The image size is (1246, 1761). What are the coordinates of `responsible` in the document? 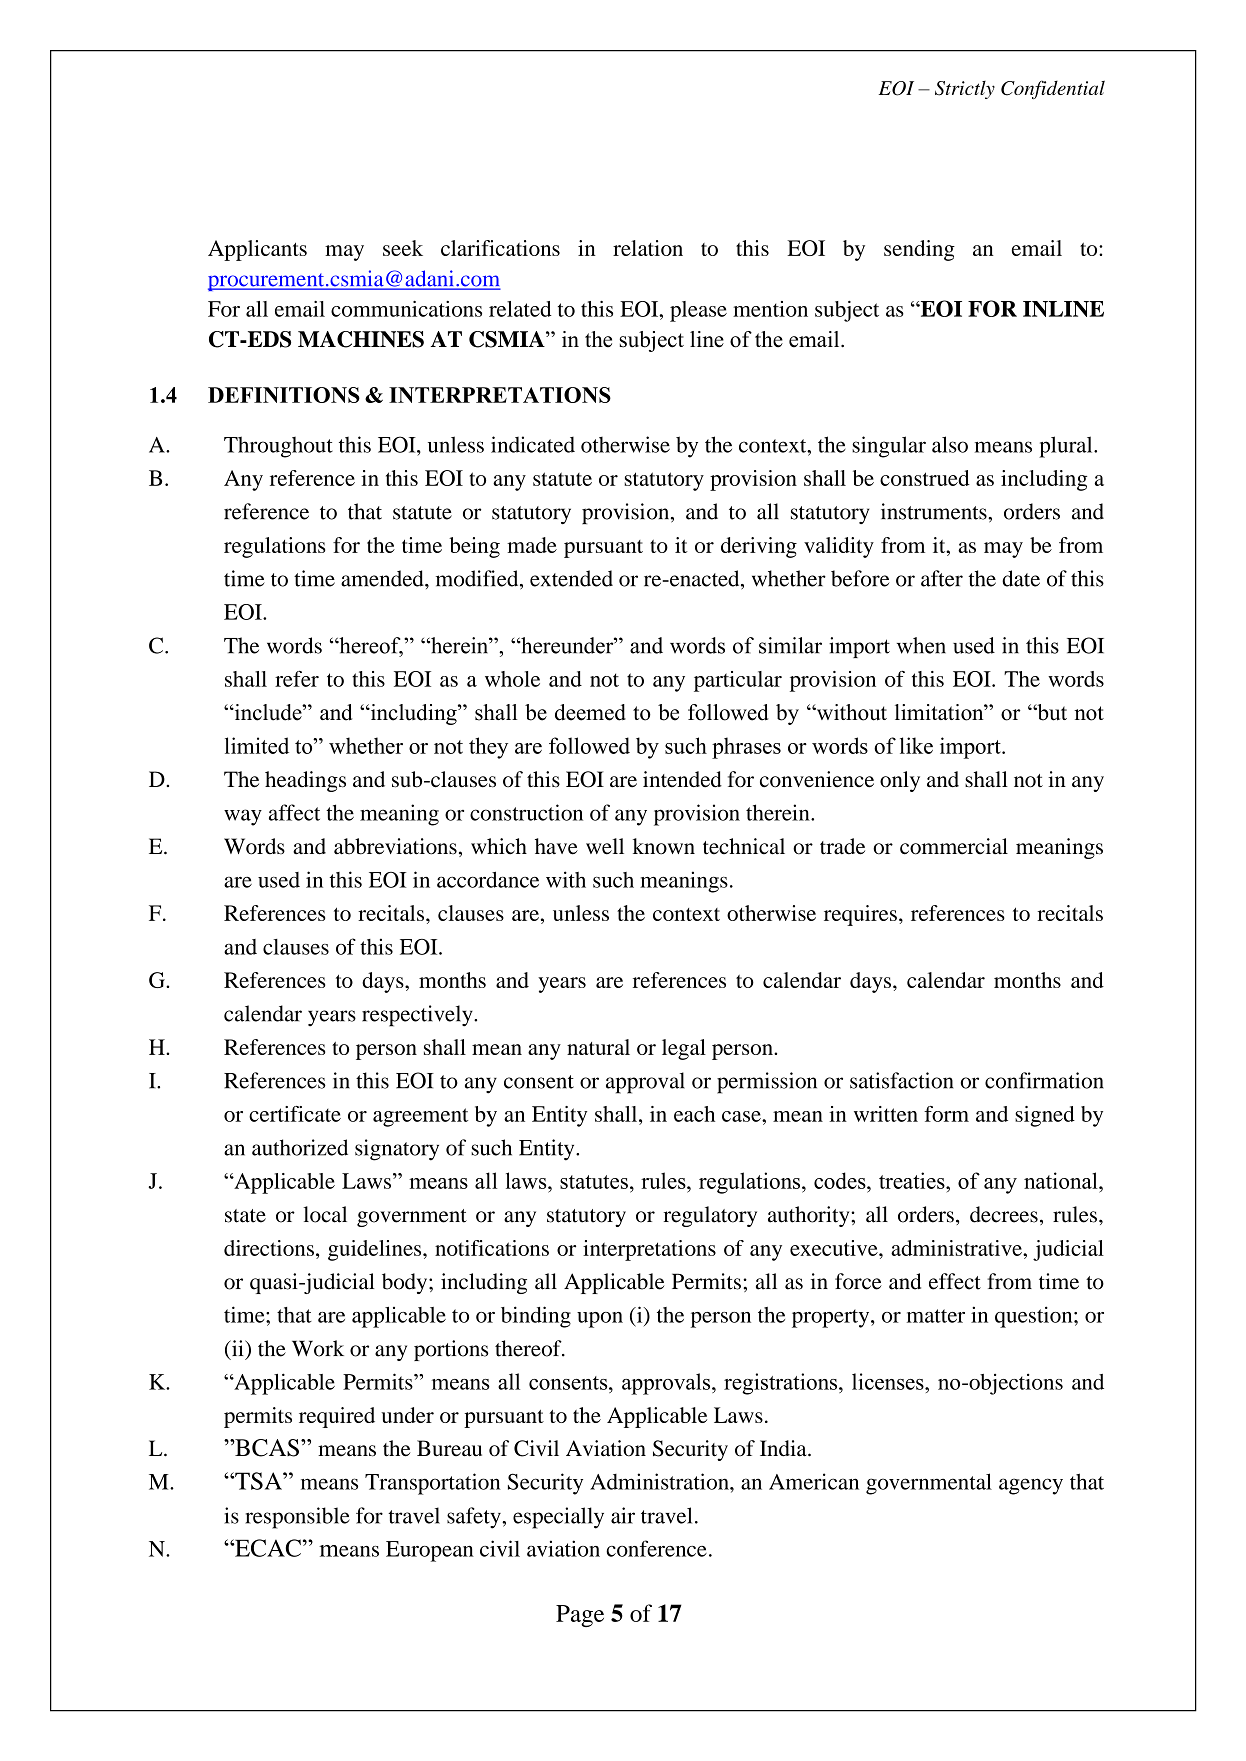 It's located at (297, 1518).
